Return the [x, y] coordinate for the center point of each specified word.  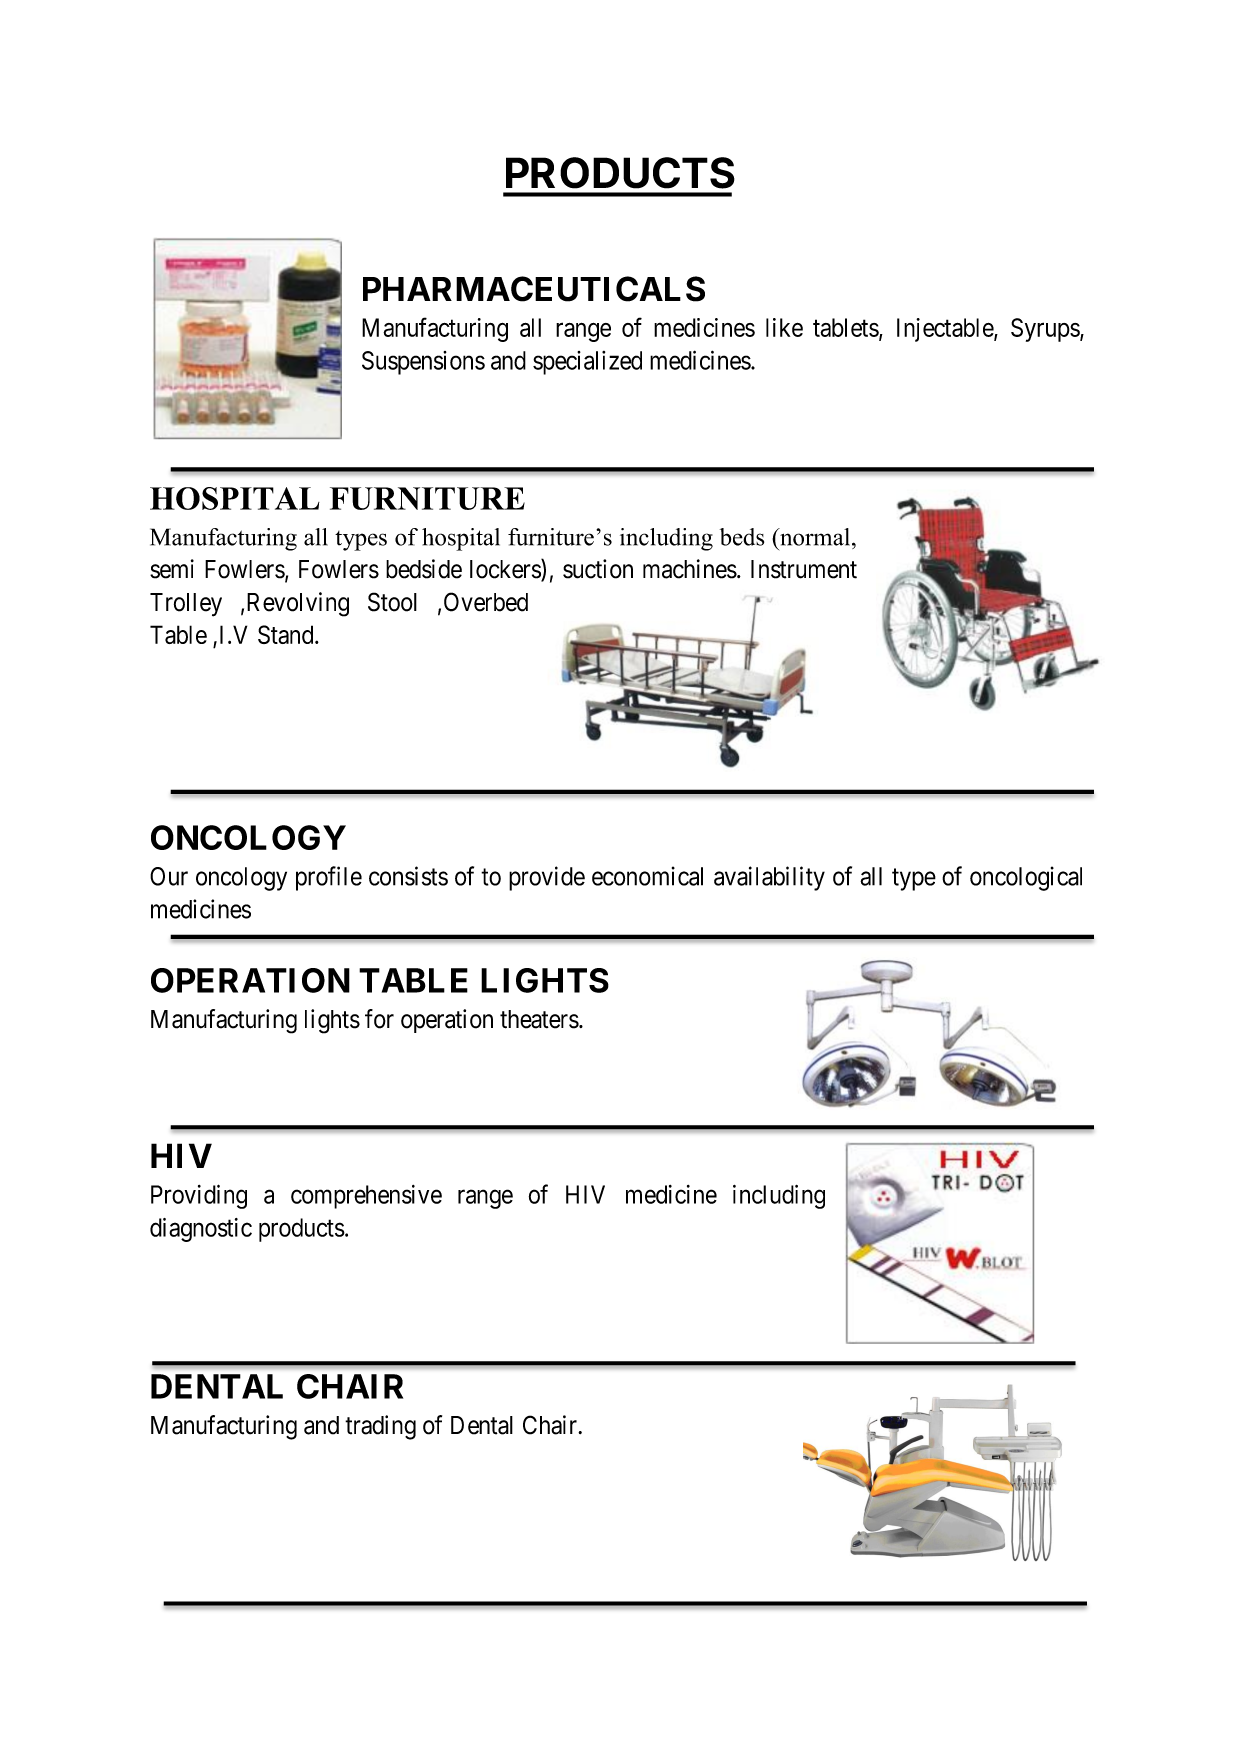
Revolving [298, 604]
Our [169, 876]
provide [547, 878]
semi [172, 569]
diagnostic [201, 1230]
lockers [506, 570]
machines [690, 569]
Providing [199, 1196]
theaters [539, 1019]
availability [769, 878]
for [379, 1019]
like [784, 327]
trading [380, 1427]
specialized [587, 363]
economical [647, 876]
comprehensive [366, 1197]
